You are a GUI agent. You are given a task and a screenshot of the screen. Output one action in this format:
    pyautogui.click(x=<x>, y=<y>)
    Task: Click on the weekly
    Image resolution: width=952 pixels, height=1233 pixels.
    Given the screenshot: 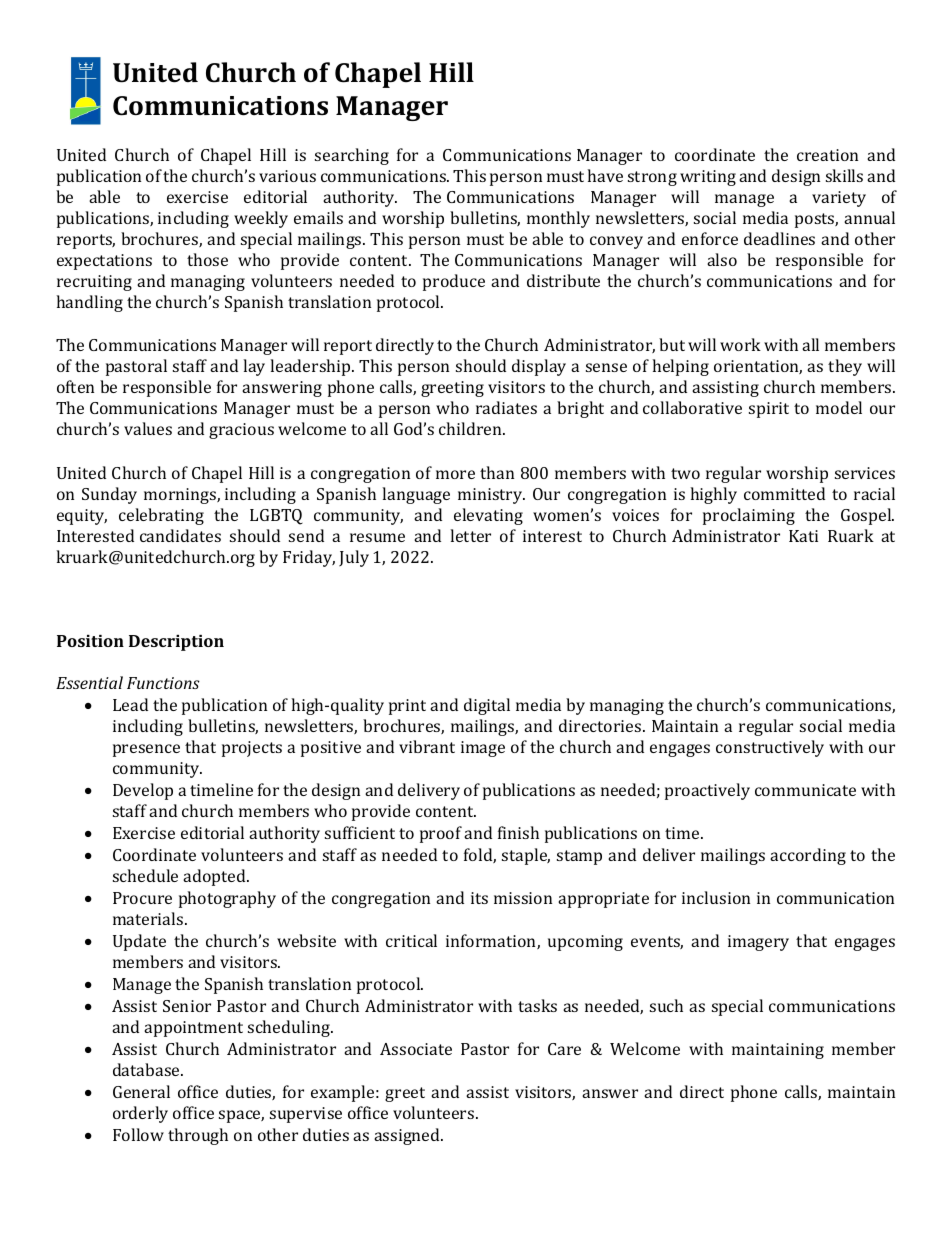 What is the action you would take?
    pyautogui.click(x=261, y=219)
